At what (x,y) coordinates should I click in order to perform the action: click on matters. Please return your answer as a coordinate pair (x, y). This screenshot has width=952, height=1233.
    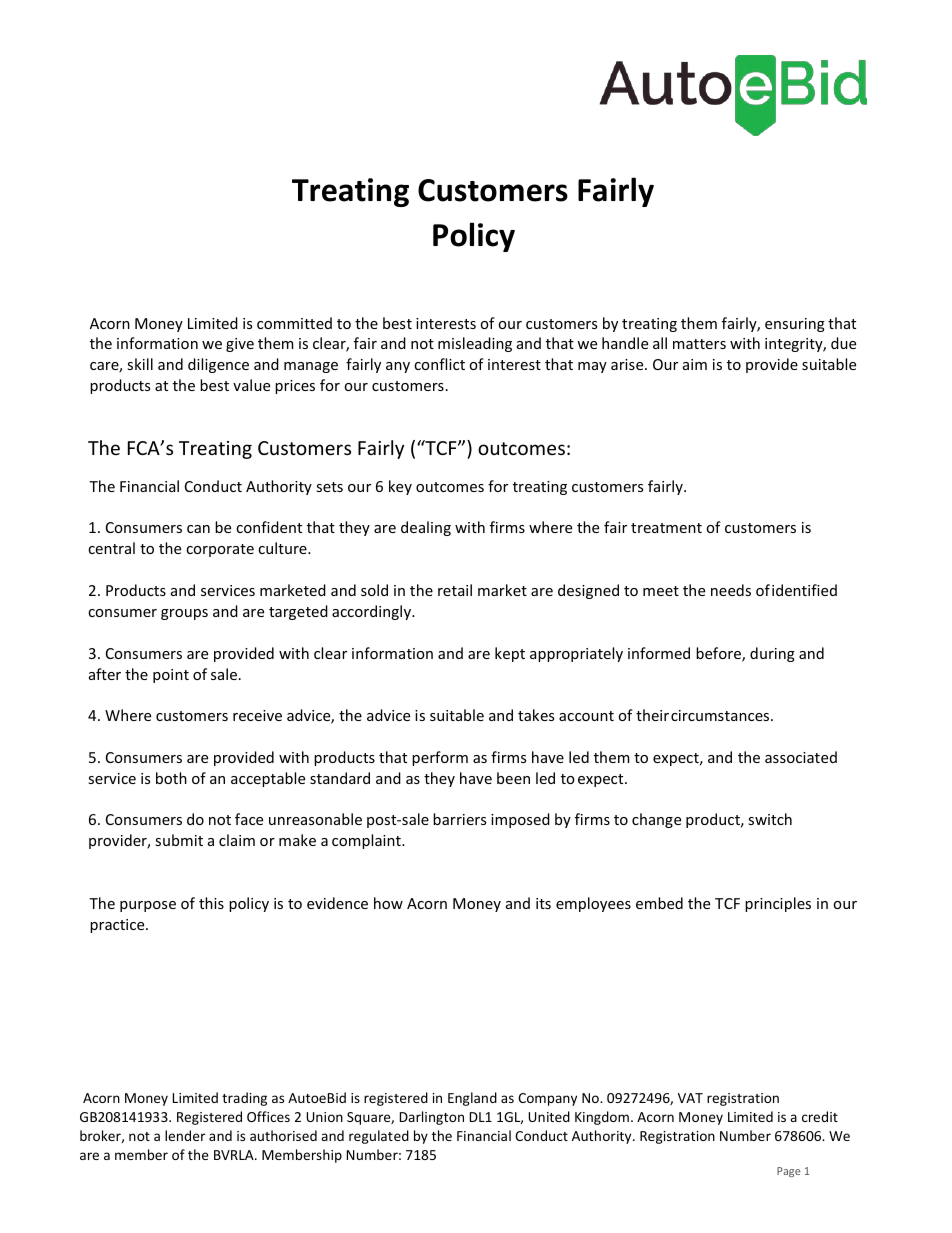
    Looking at the image, I should click on (699, 344).
